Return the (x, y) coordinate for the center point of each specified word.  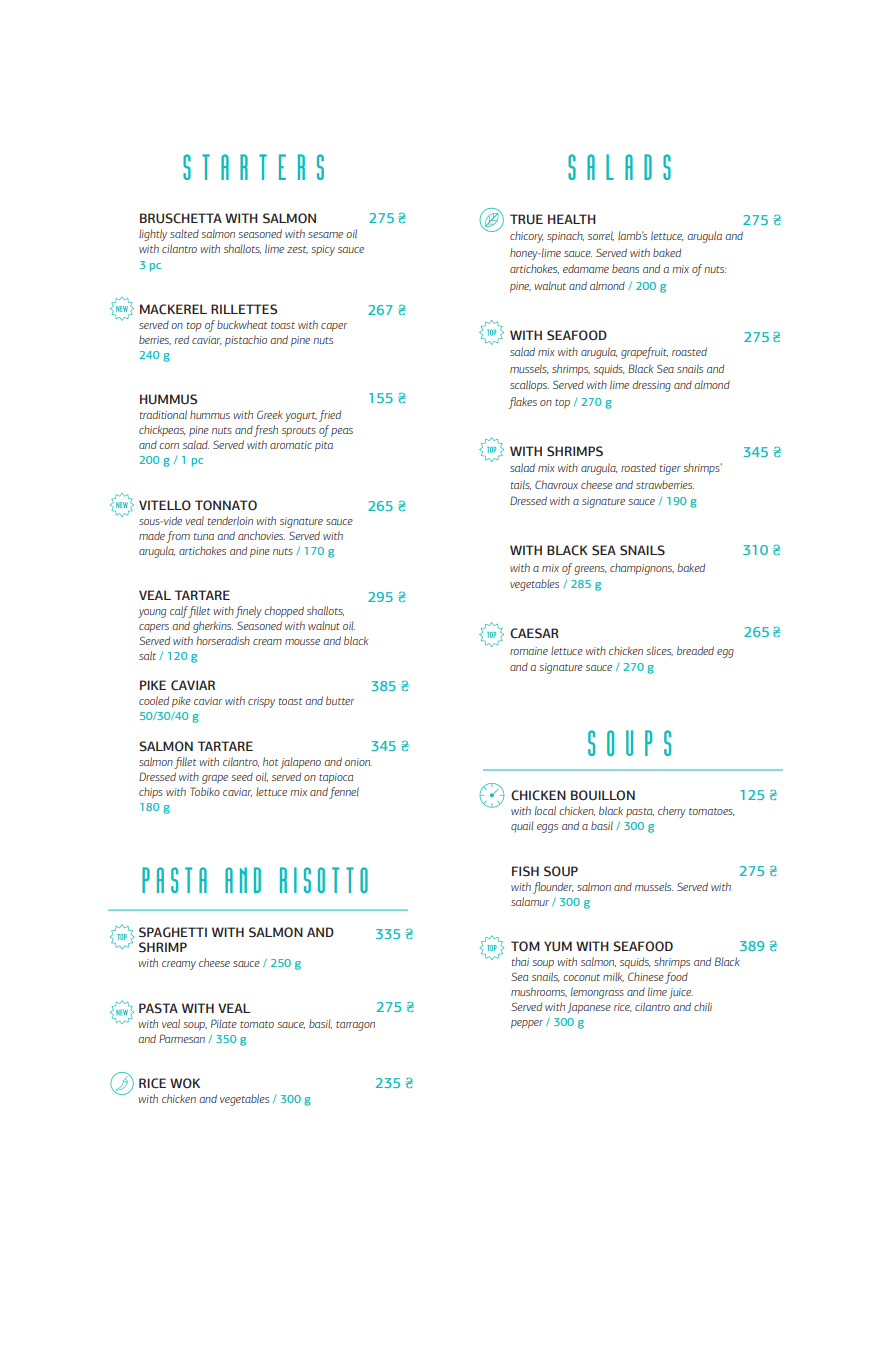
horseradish (223, 640)
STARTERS (253, 167)
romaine (529, 651)
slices (659, 651)
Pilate (224, 1023)
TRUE (526, 219)
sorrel (601, 236)
